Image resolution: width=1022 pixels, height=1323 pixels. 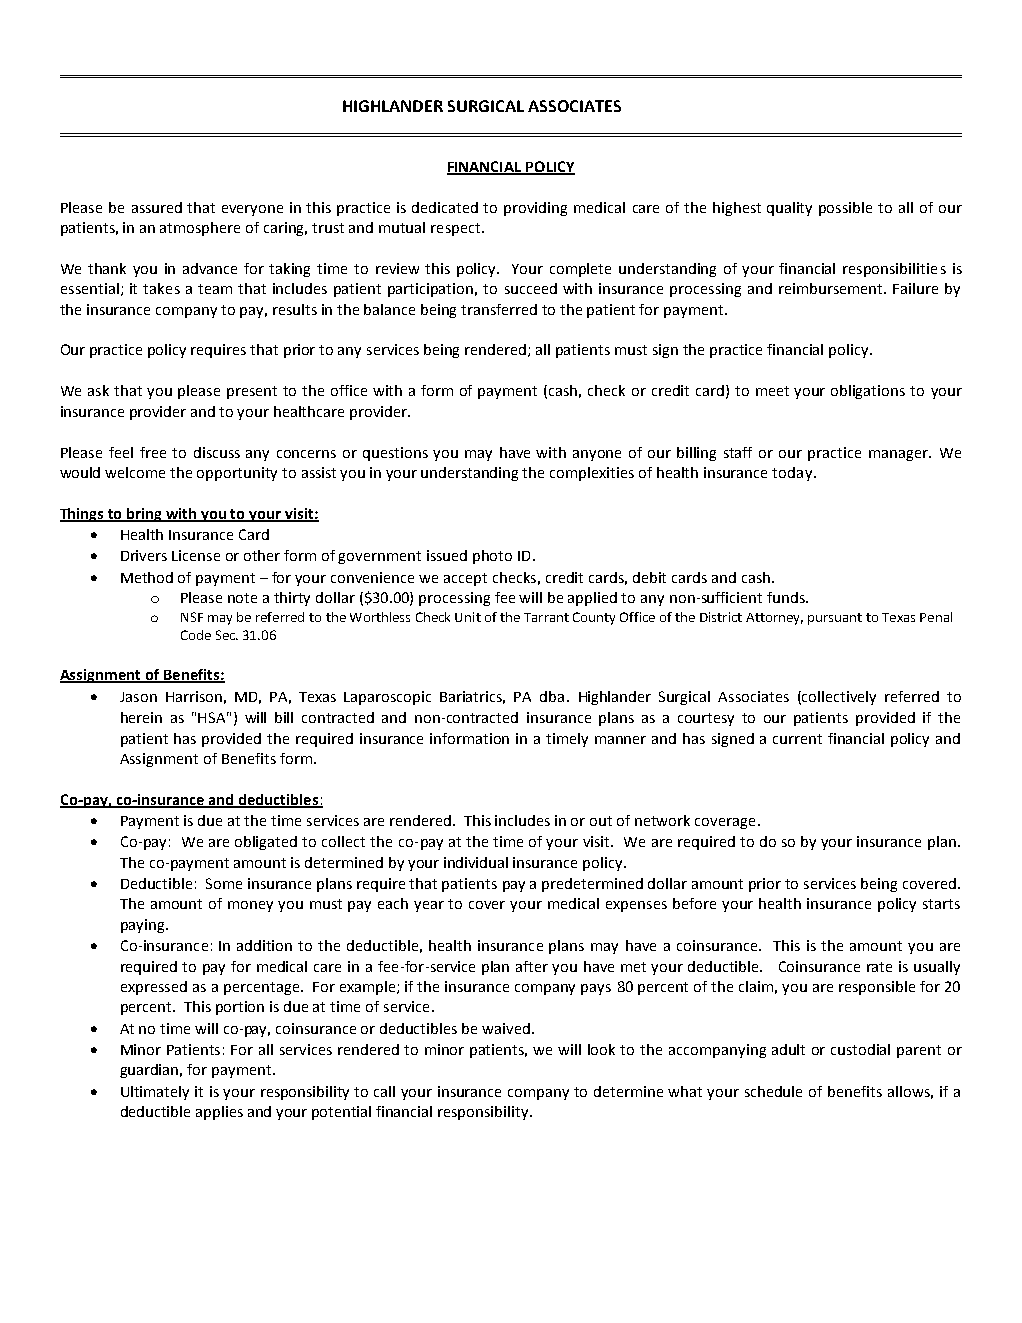 What do you see at coordinates (797, 739) in the screenshot?
I see `current` at bounding box center [797, 739].
